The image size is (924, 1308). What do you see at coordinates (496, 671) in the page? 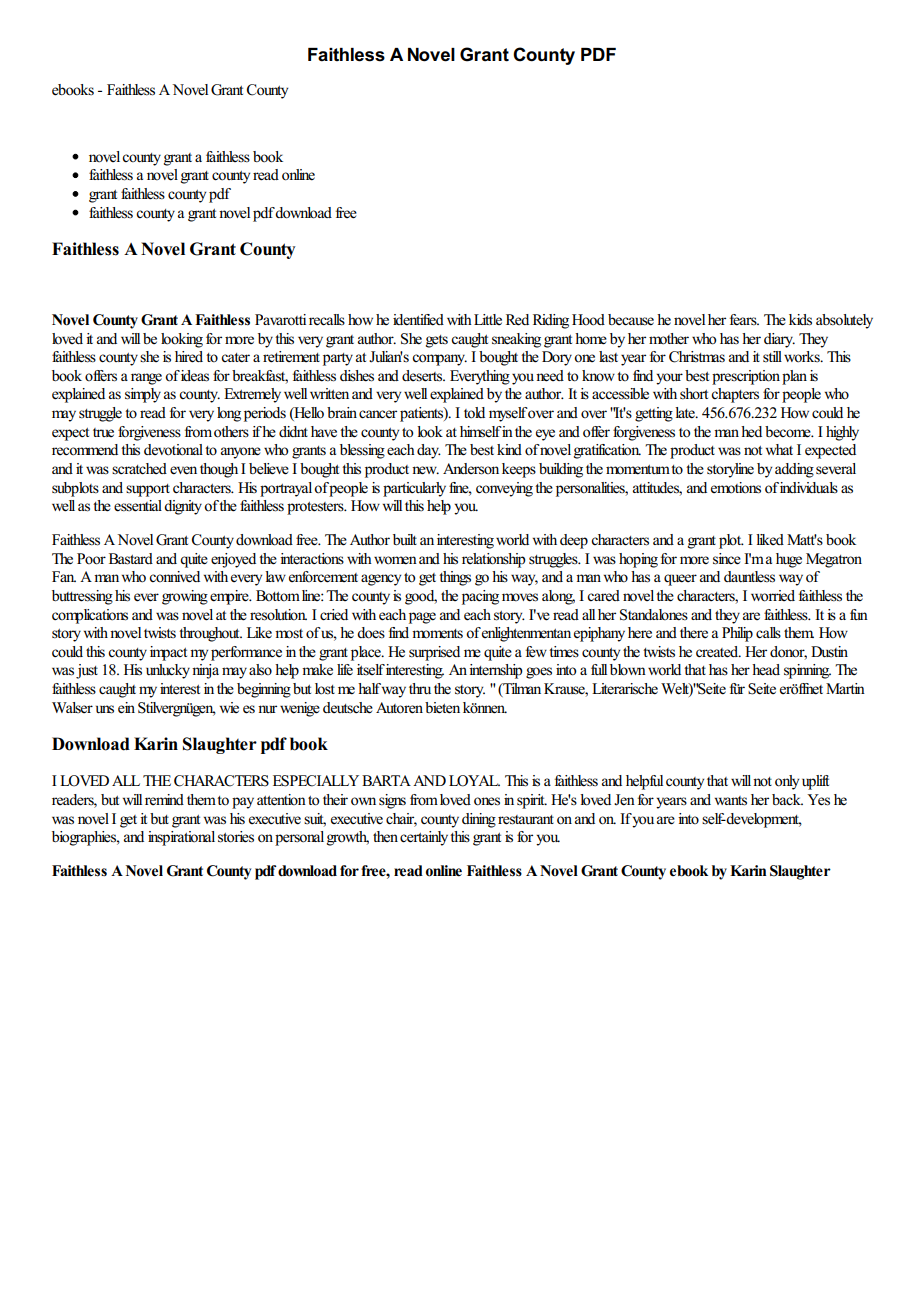
I see `internship` at bounding box center [496, 671].
